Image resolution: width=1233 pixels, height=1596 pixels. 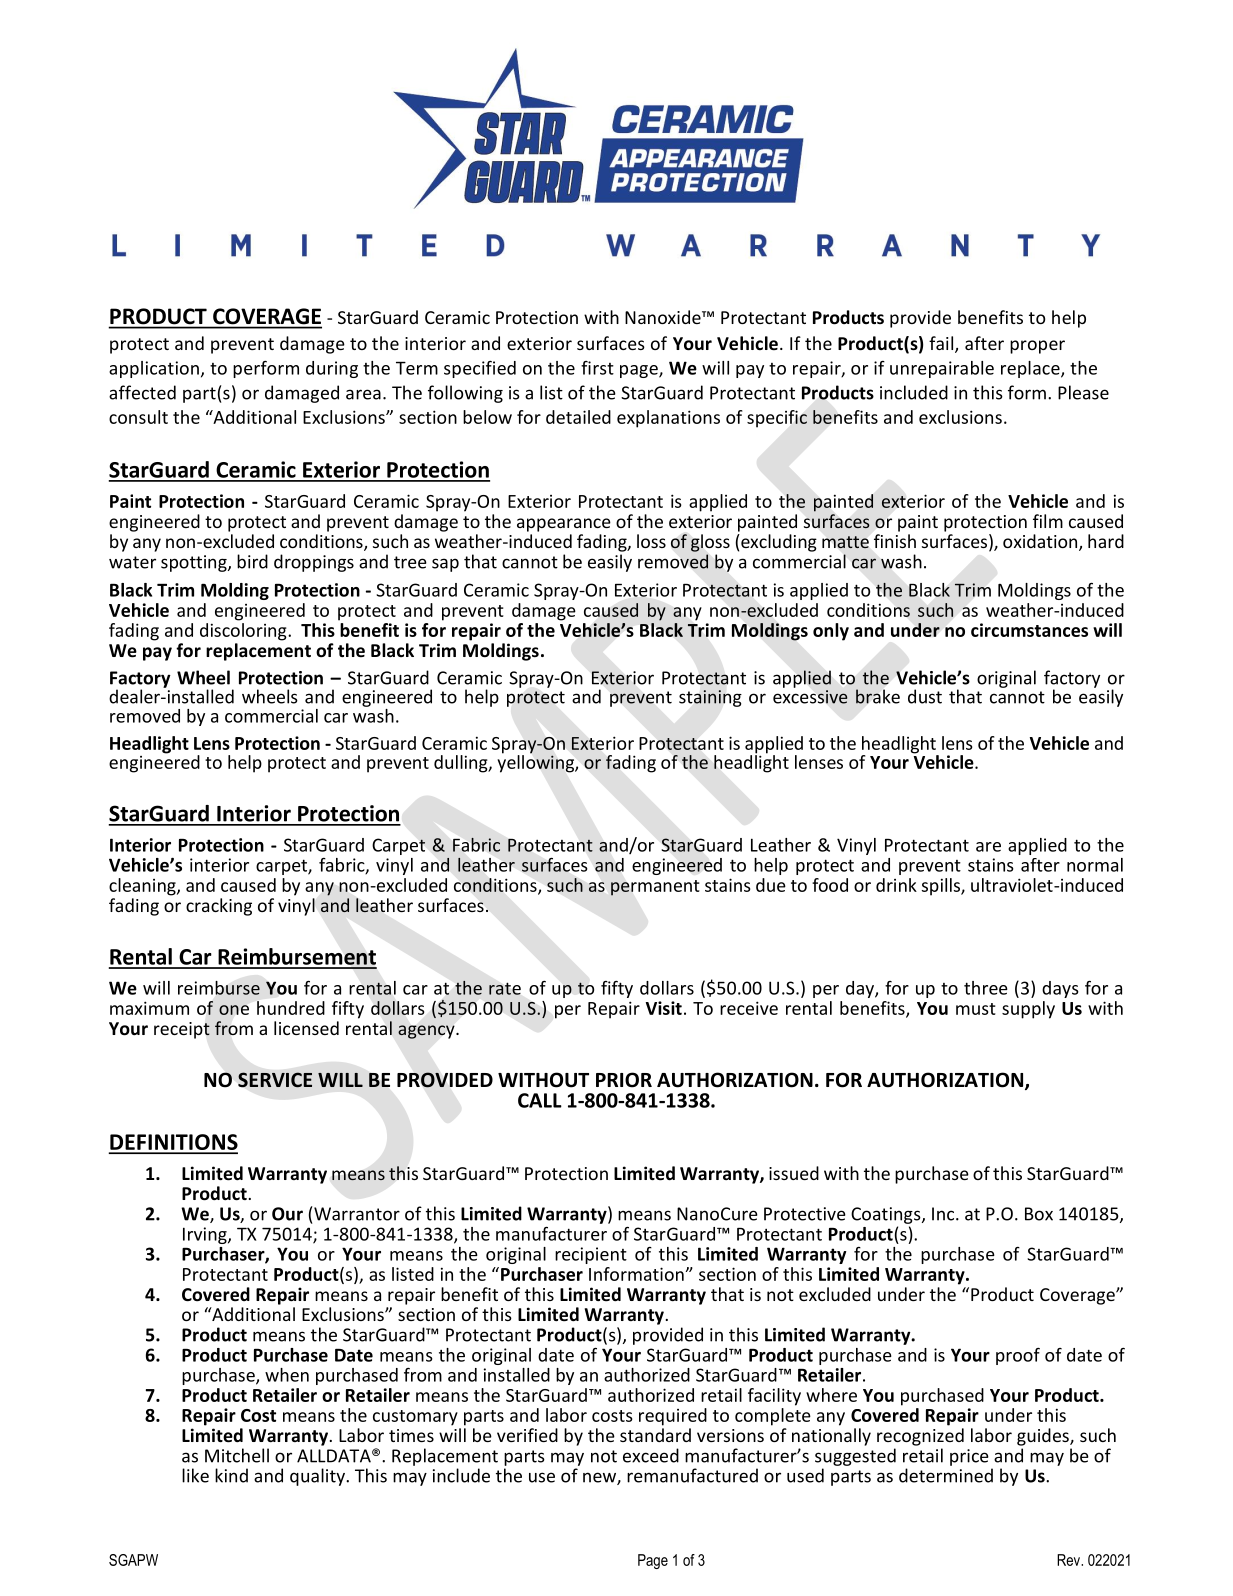 What do you see at coordinates (244, 632) in the screenshot?
I see `discoloring` at bounding box center [244, 632].
